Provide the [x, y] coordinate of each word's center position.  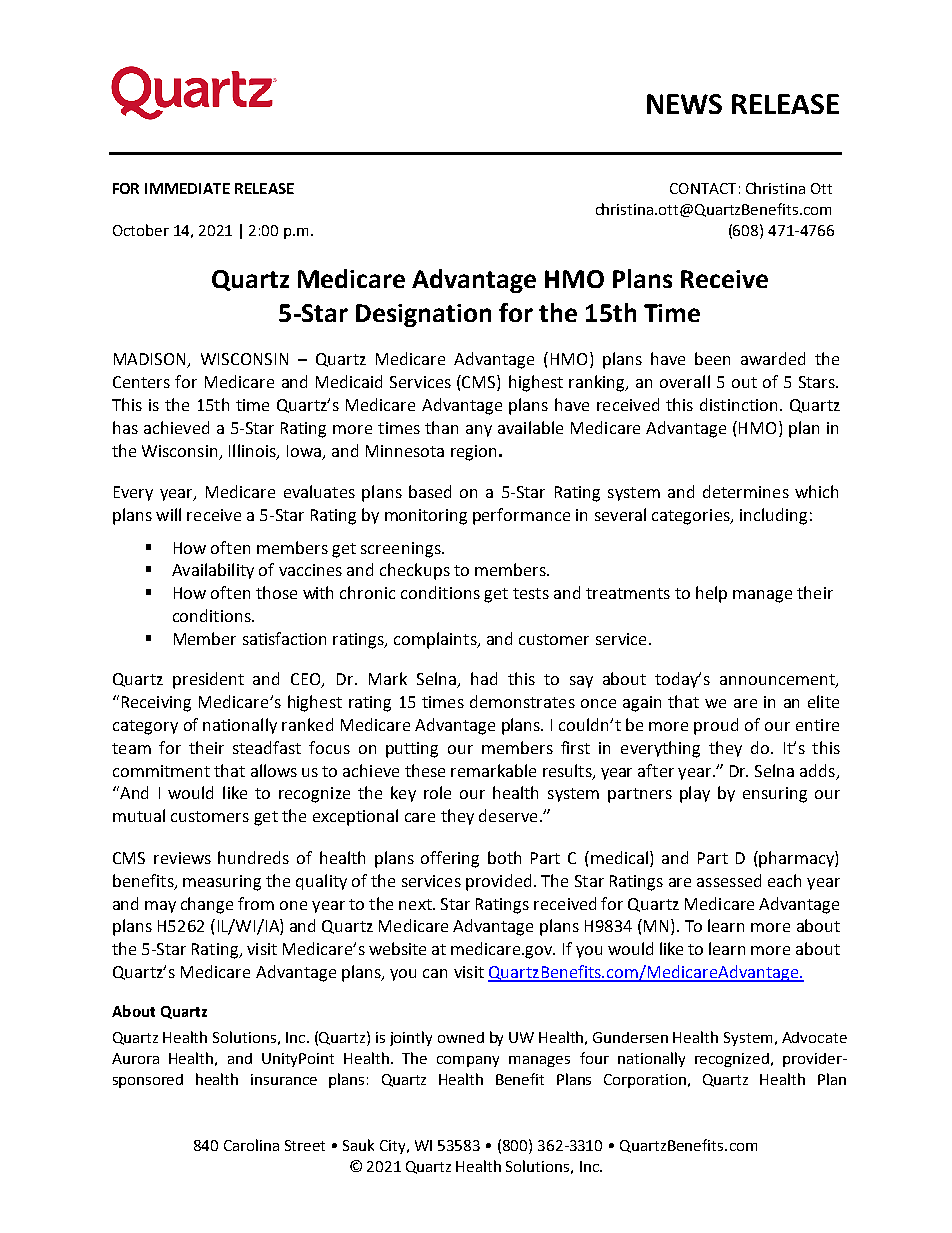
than [441, 427]
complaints [436, 640]
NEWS [684, 104]
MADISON [151, 360]
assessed [729, 880]
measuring [222, 883]
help [711, 594]
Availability [213, 571]
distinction [738, 404]
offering [450, 859]
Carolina [251, 1145]
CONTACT [703, 188]
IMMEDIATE [187, 188]
